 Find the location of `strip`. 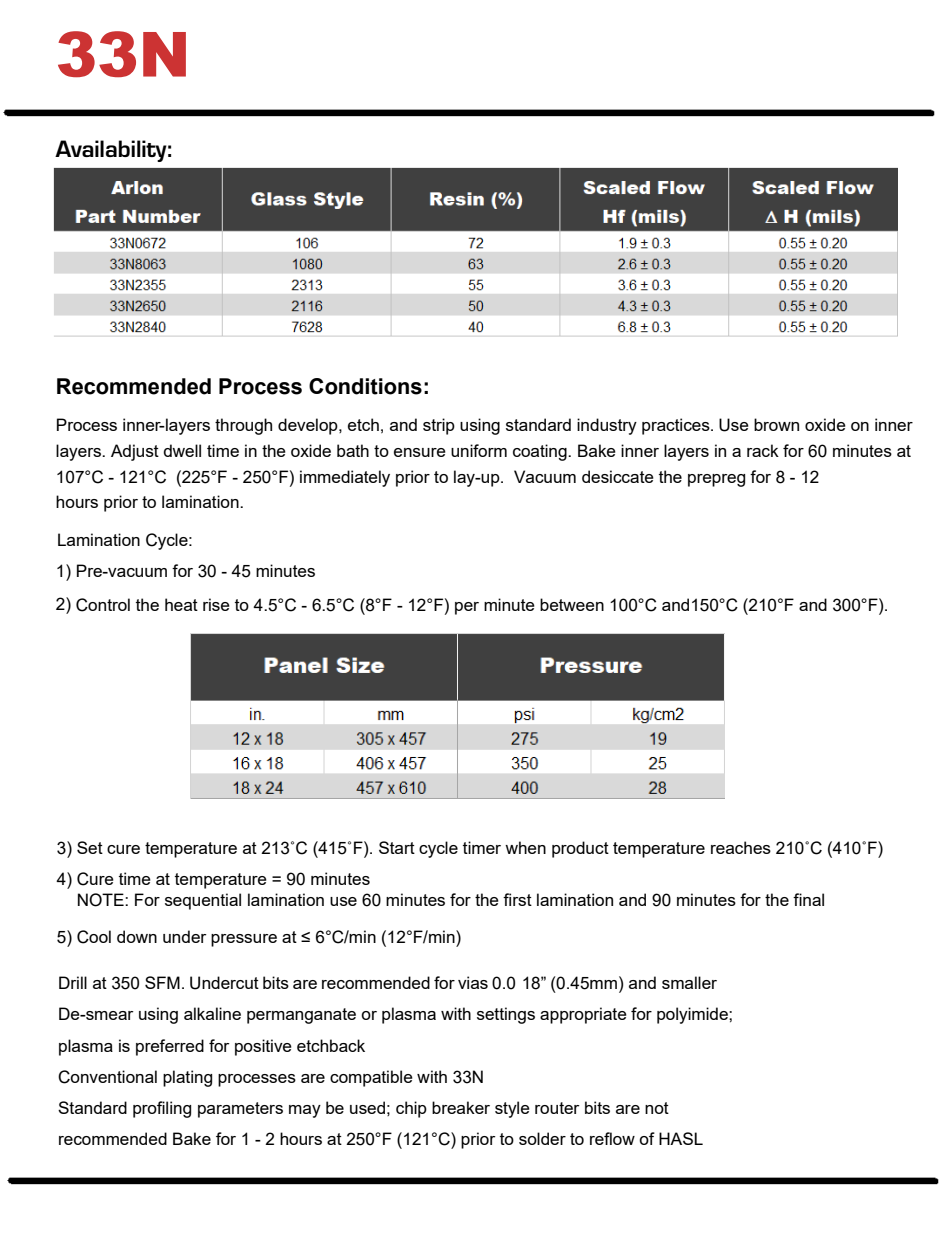

strip is located at coordinates (439, 426).
